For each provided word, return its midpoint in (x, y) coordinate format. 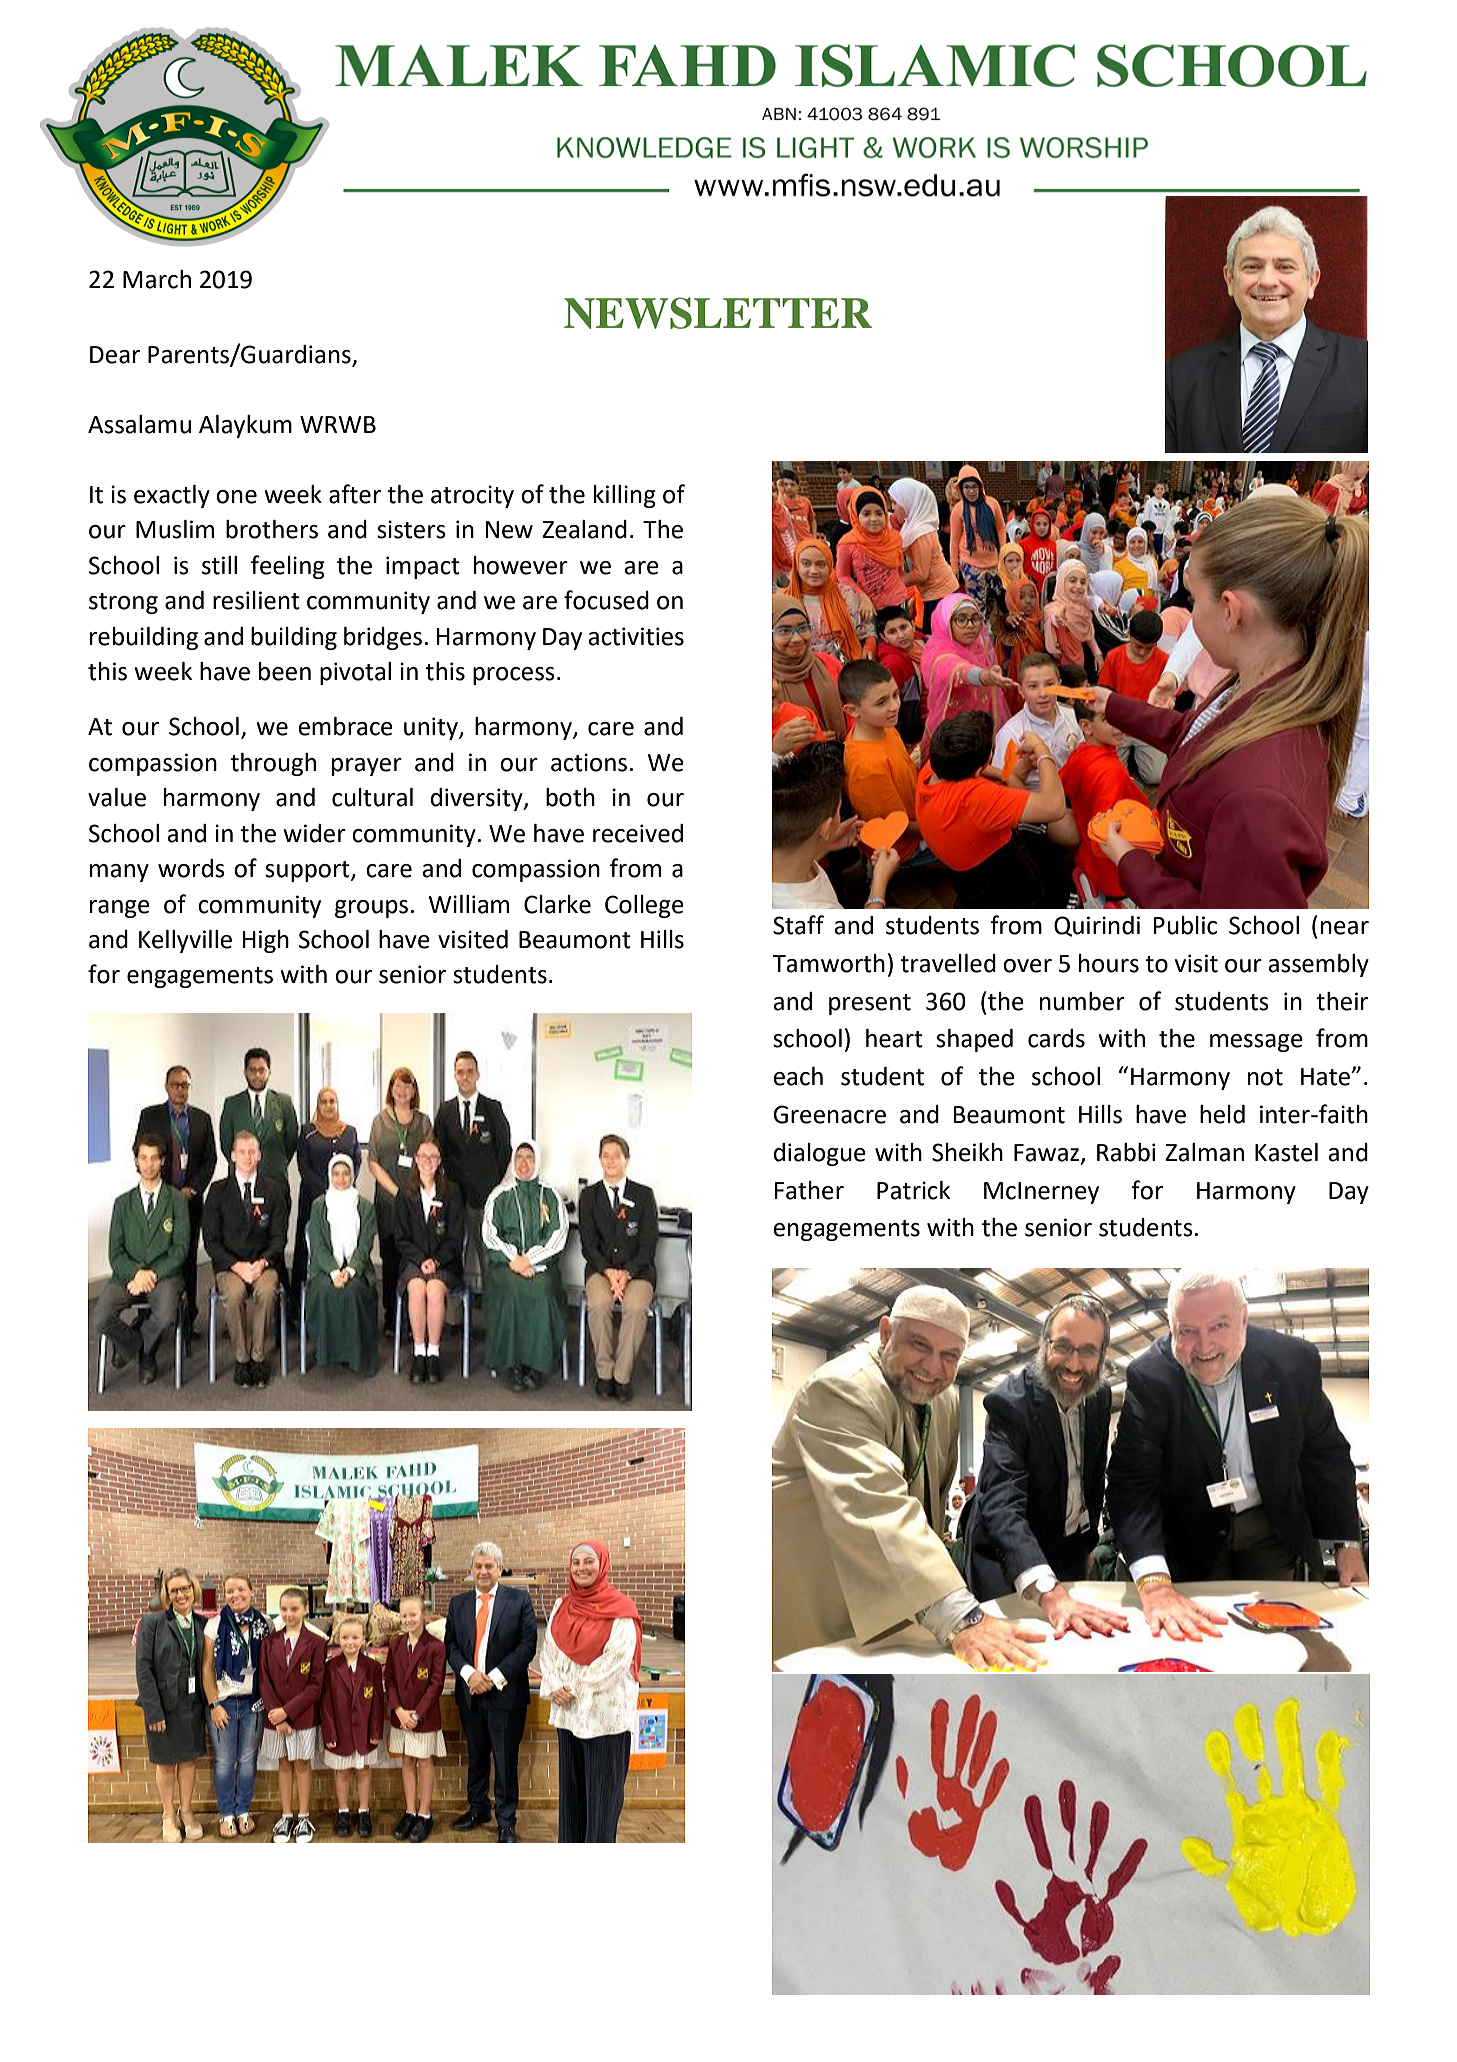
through (273, 764)
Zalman (1204, 1152)
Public (1185, 925)
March (157, 279)
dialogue (820, 1154)
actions (589, 762)
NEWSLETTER (718, 313)
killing (625, 496)
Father (809, 1190)
